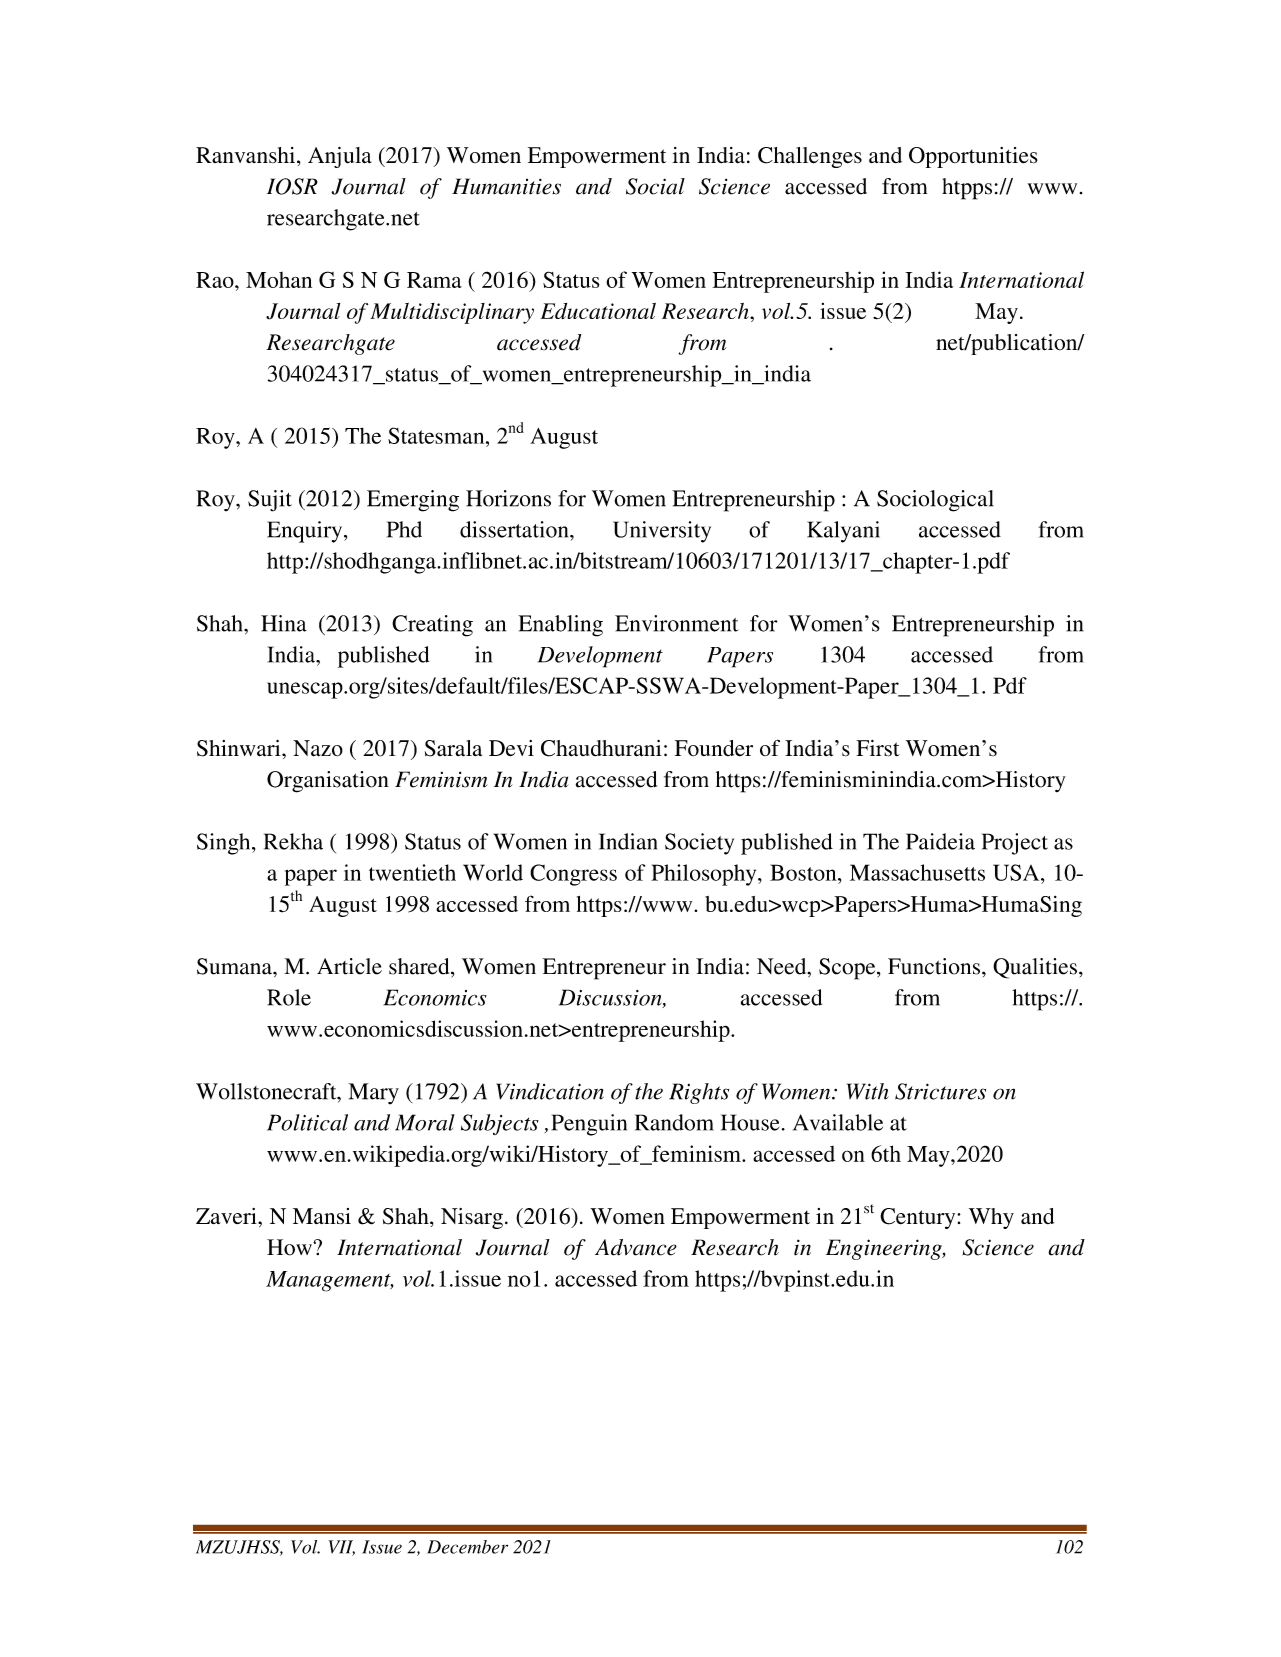  I want to click on Rights, so click(699, 1093).
